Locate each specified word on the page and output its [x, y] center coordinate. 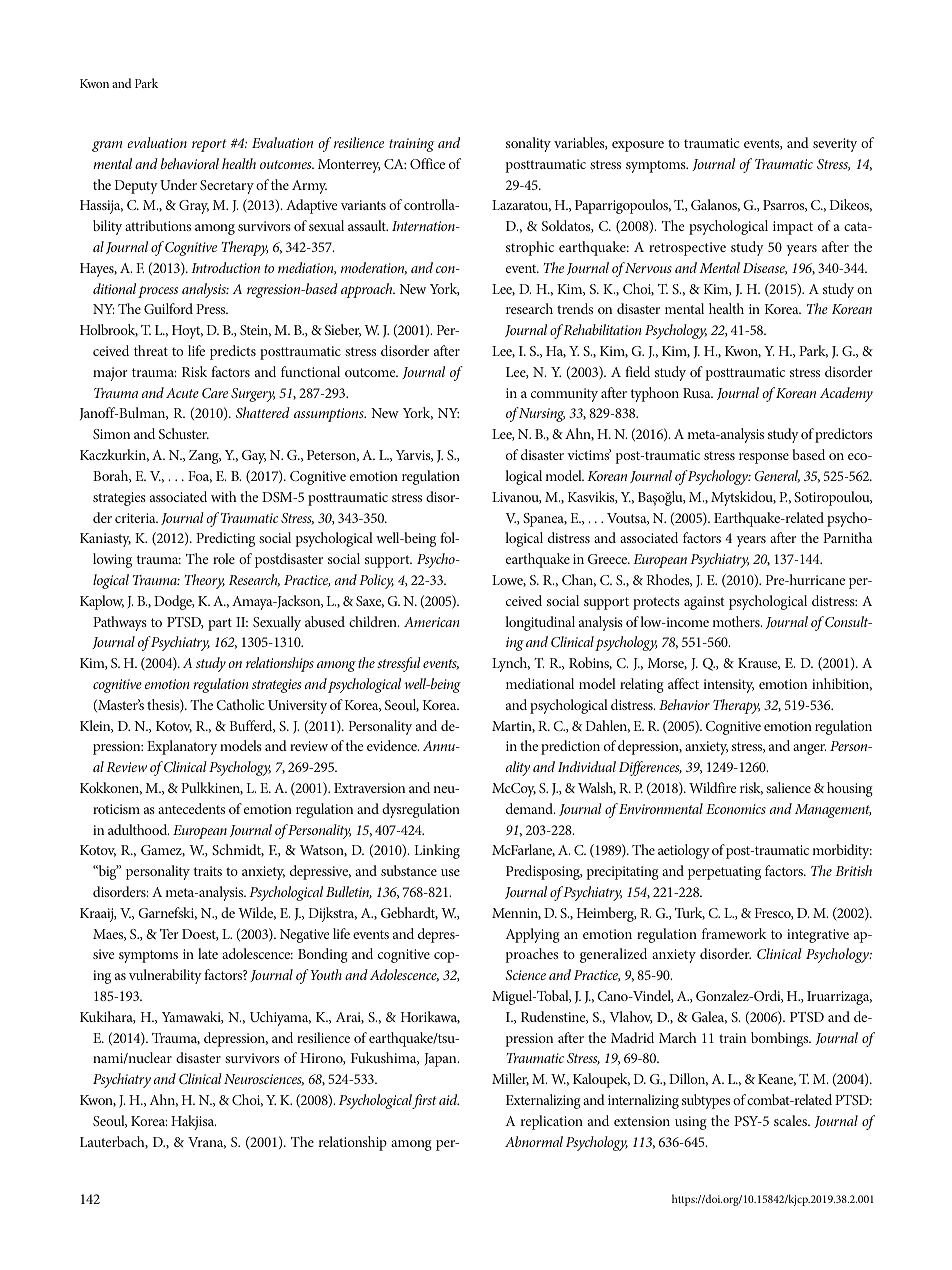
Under [178, 184]
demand [530, 808]
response [764, 458]
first [424, 1101]
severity [835, 145]
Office [427, 163]
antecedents [191, 808]
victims [589, 454]
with [224, 496]
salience [788, 787]
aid [449, 1099]
